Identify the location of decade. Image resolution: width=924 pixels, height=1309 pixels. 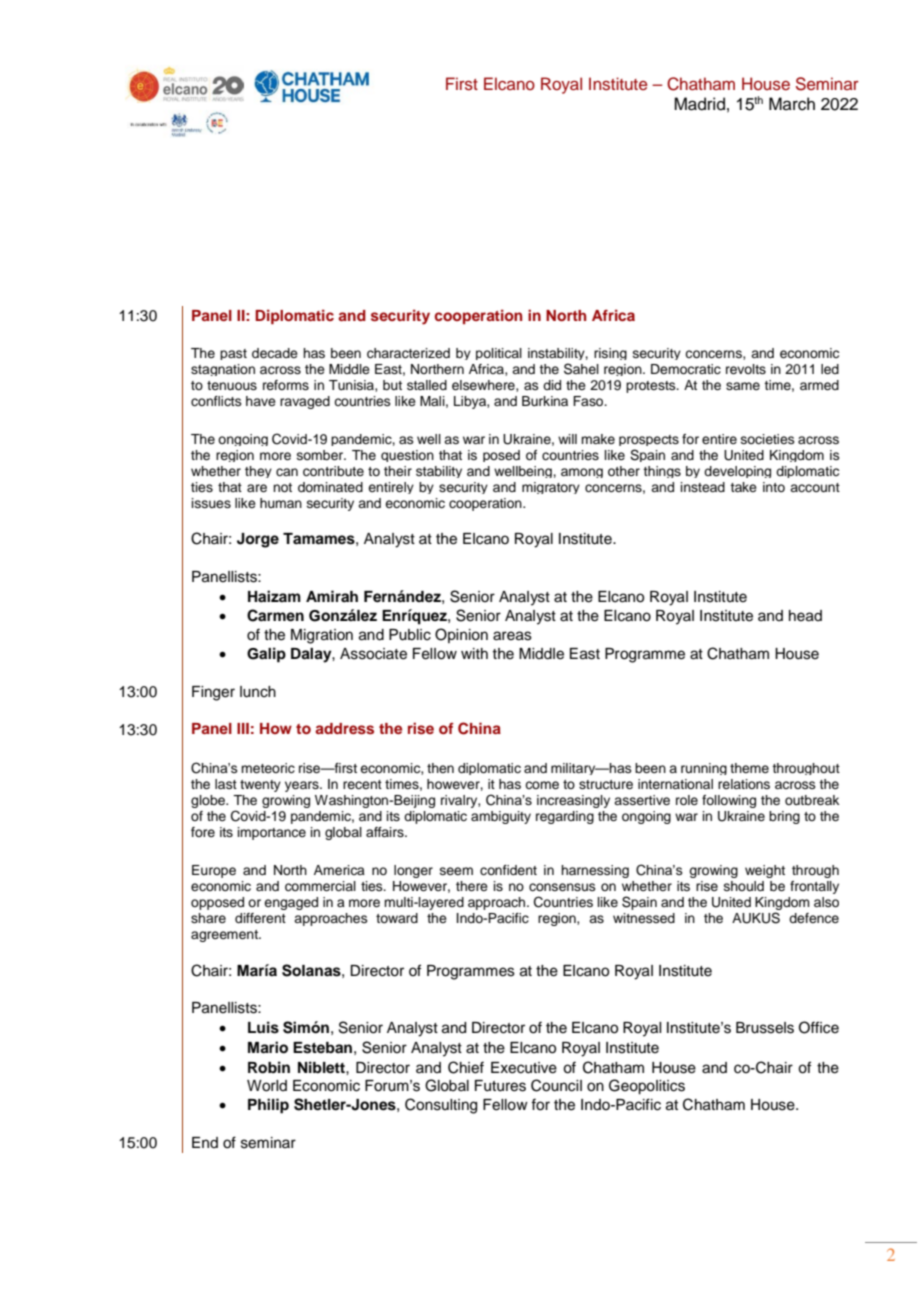
(275, 353).
